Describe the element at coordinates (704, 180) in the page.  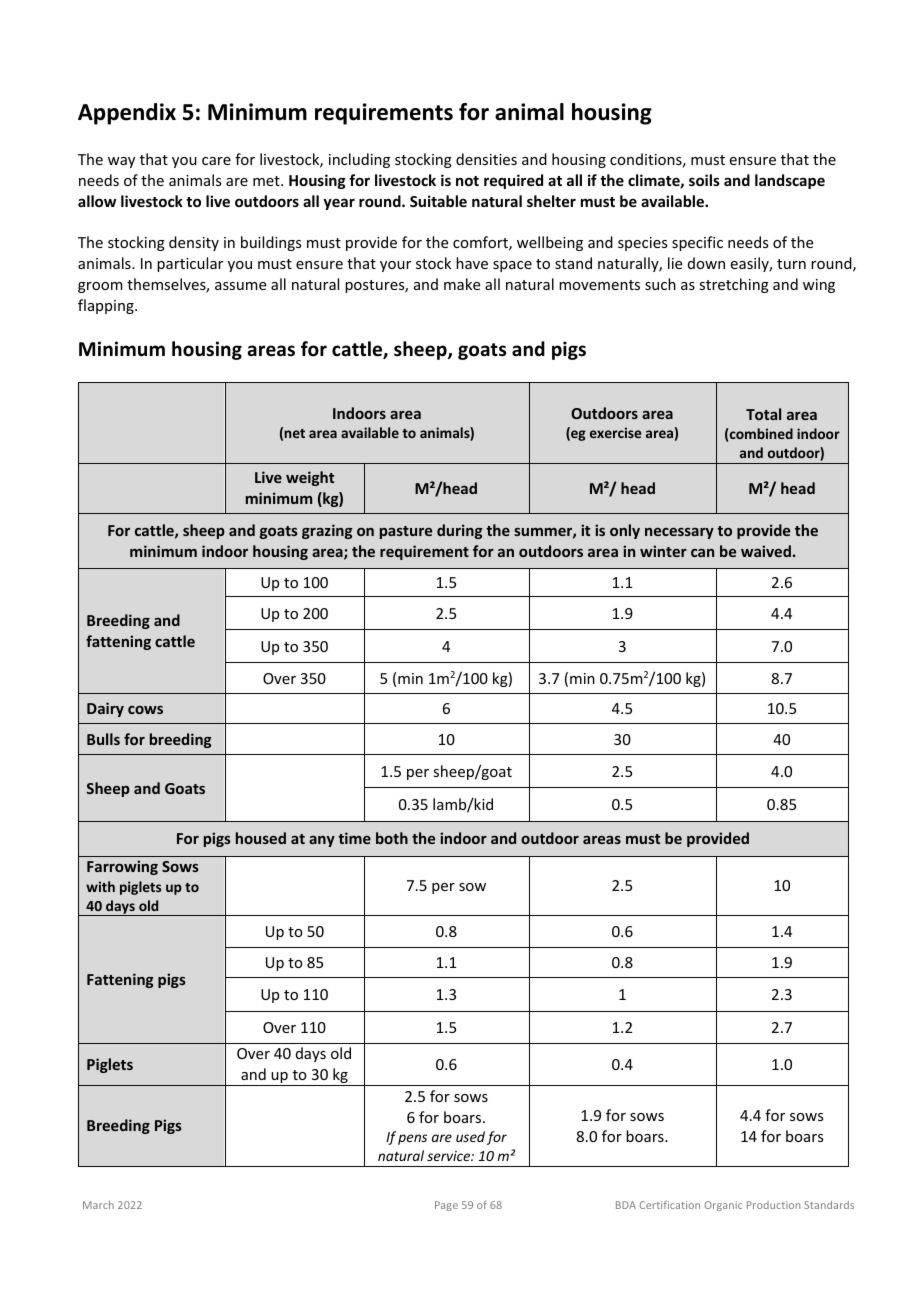
I see `soils` at that location.
